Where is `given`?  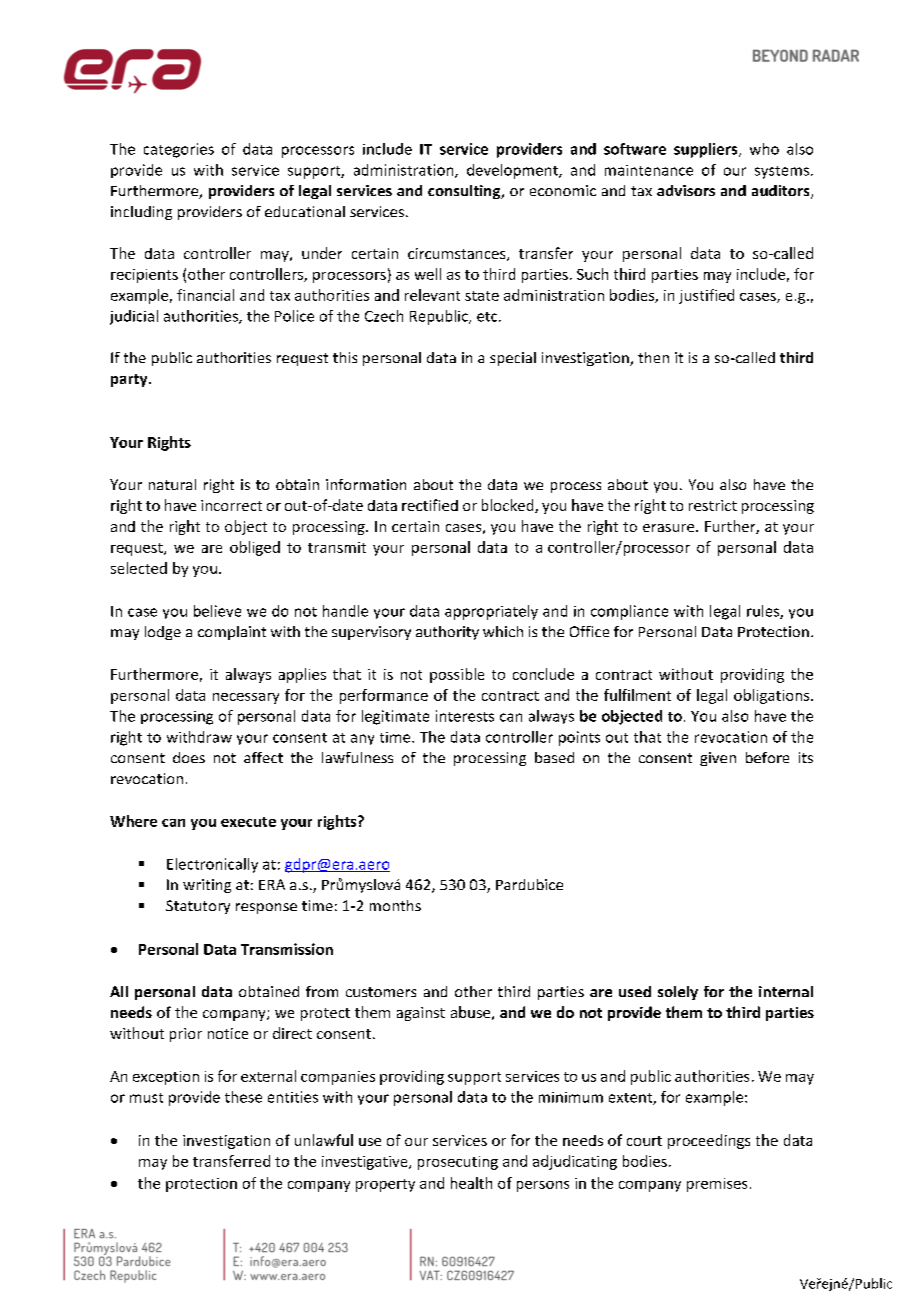 given is located at coordinates (718, 759).
